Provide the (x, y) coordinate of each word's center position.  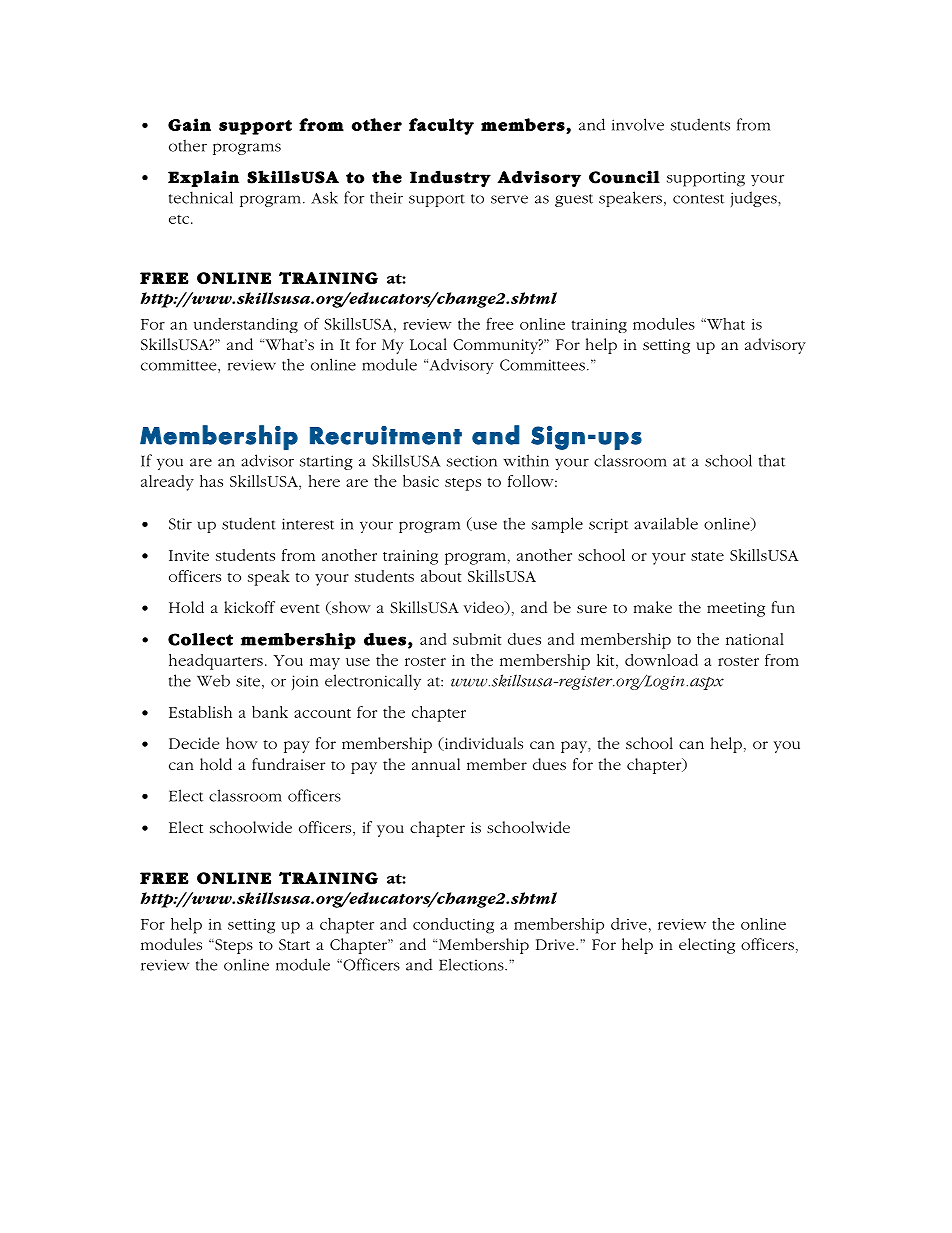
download (661, 660)
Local (428, 344)
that (772, 460)
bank (270, 712)
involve (638, 124)
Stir (180, 524)
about (441, 576)
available (666, 523)
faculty (441, 126)
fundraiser (288, 764)
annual (436, 764)
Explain (203, 178)
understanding (246, 325)
